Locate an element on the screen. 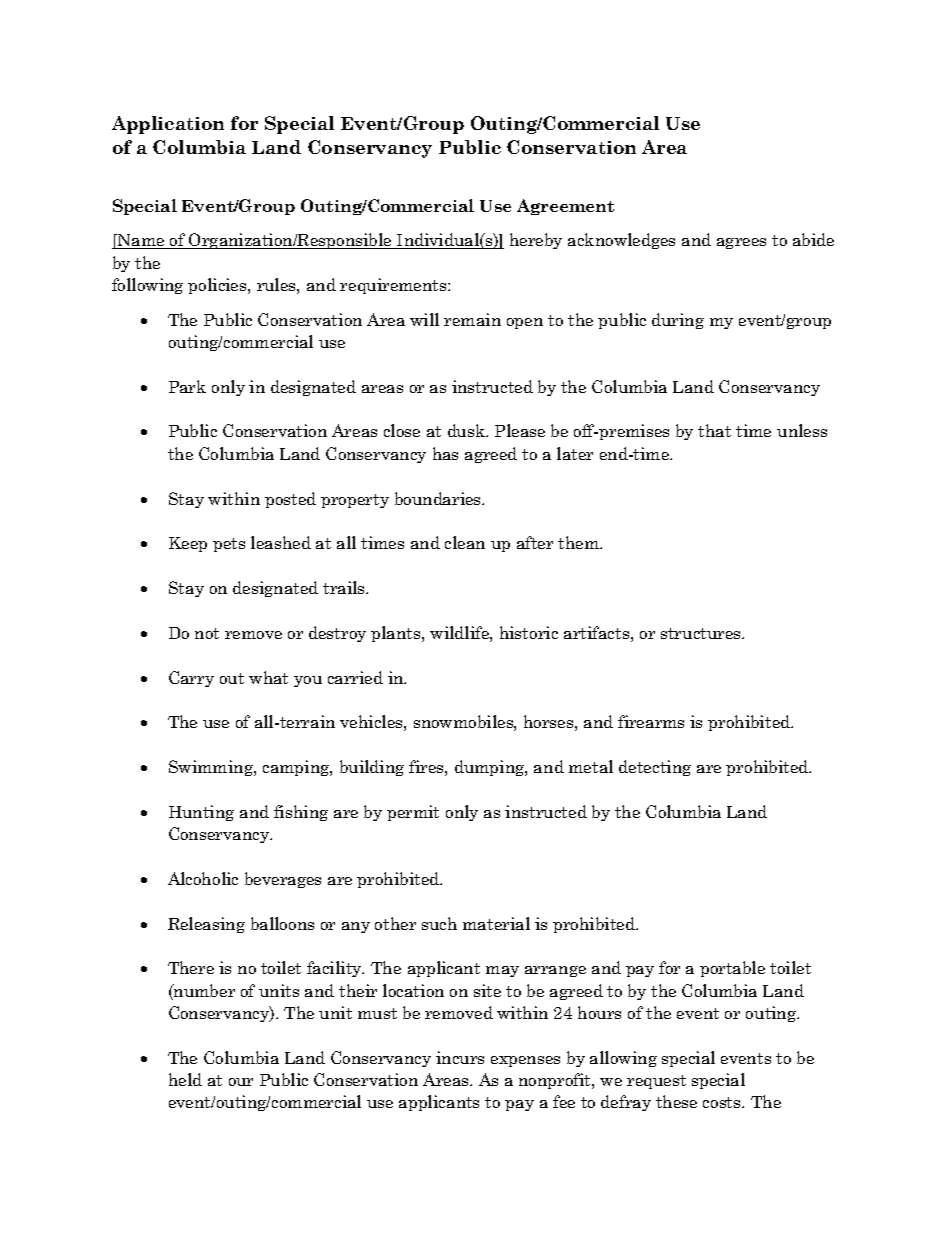 This screenshot has width=952, height=1233. agrees is located at coordinates (741, 243).
